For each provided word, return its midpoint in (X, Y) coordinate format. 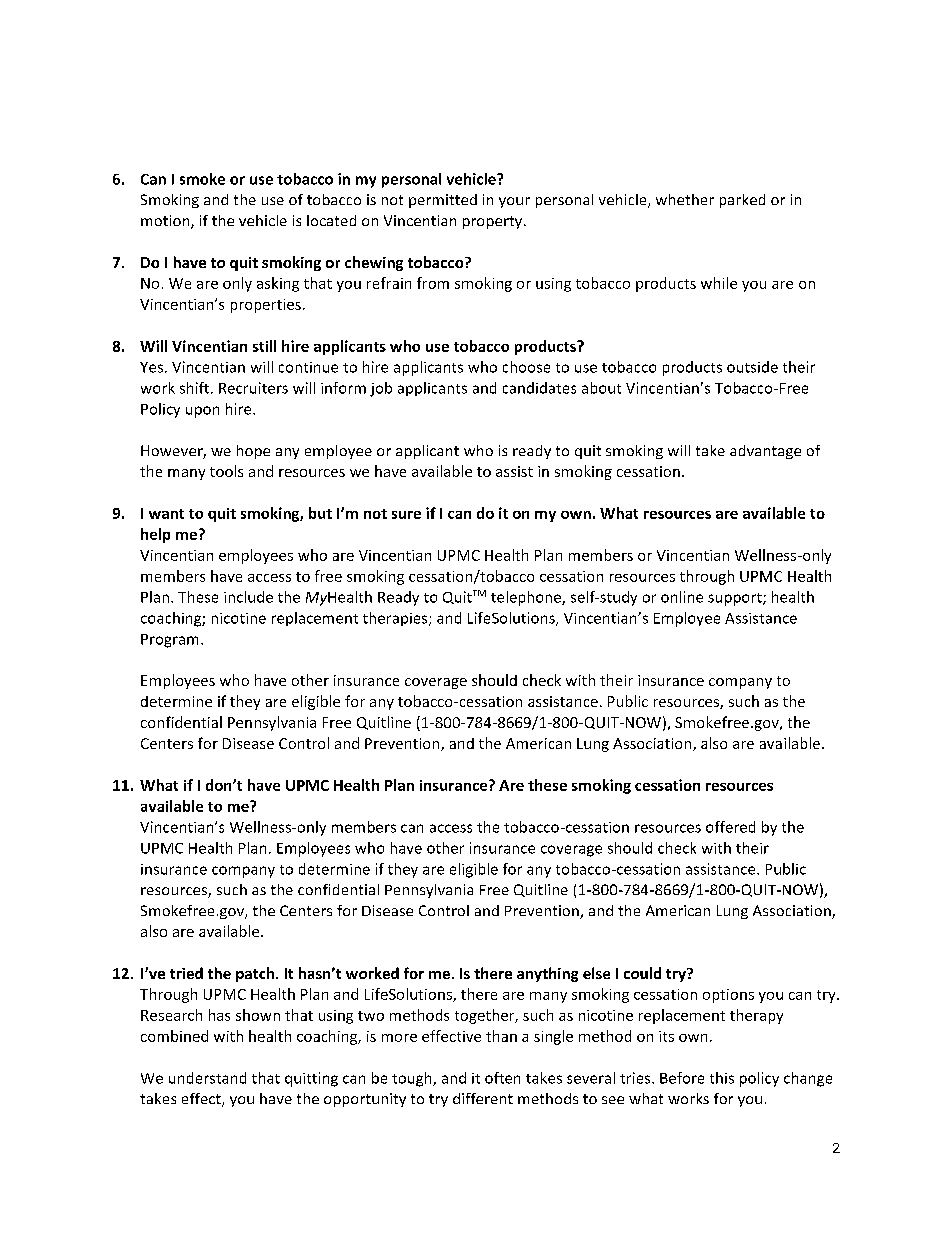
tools (226, 471)
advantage (765, 452)
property (494, 222)
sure (406, 515)
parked (742, 201)
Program (169, 641)
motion (166, 222)
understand (207, 1078)
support (736, 599)
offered (730, 827)
